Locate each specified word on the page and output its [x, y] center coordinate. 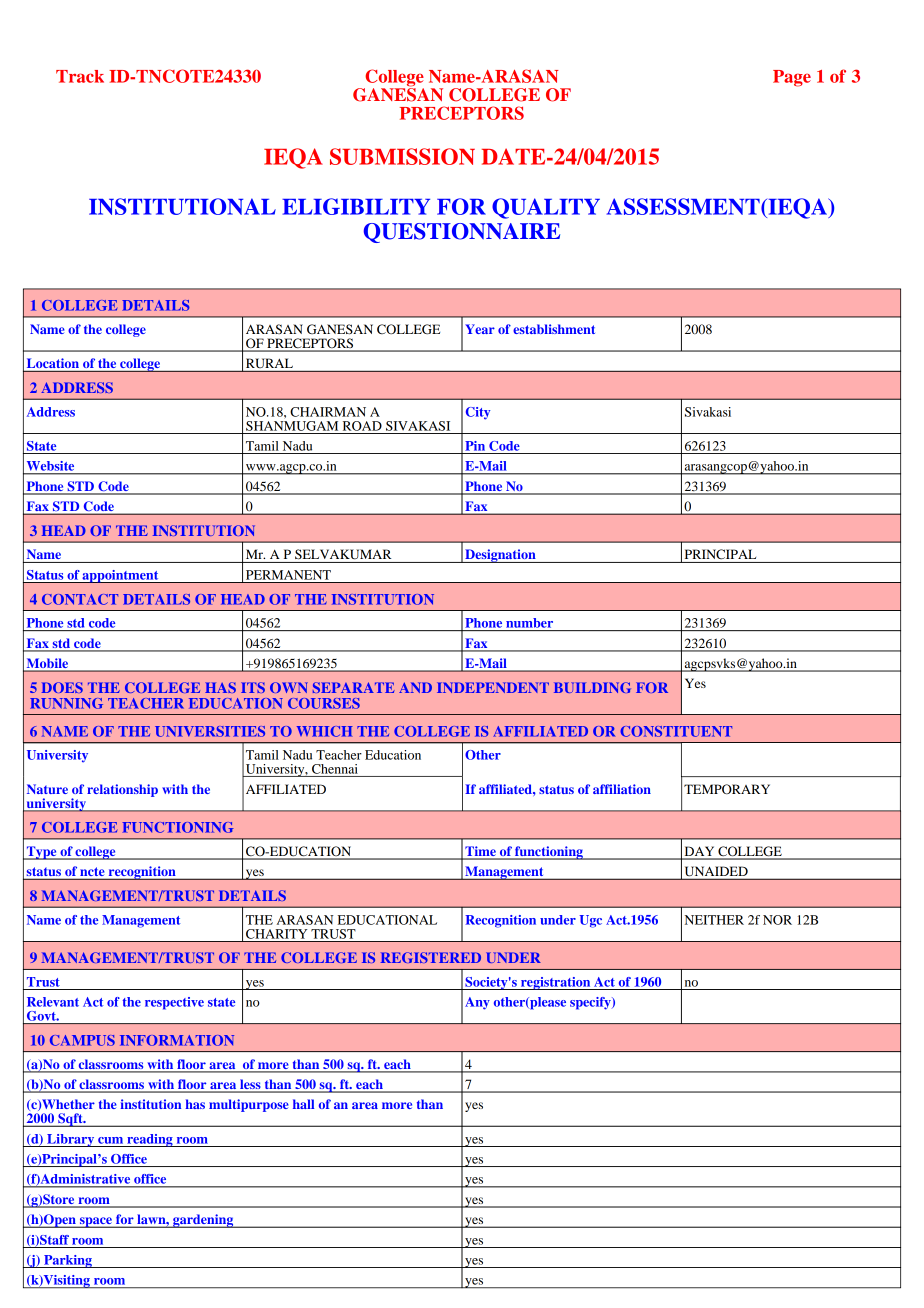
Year [480, 329]
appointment [121, 576]
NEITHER [714, 920]
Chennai [335, 769]
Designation [500, 556]
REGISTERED [431, 957]
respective [174, 1003]
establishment [554, 329]
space [95, 1222]
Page [792, 78]
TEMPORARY [727, 789]
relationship [122, 790]
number [529, 623]
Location [53, 363]
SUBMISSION [402, 156]
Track [80, 76]
